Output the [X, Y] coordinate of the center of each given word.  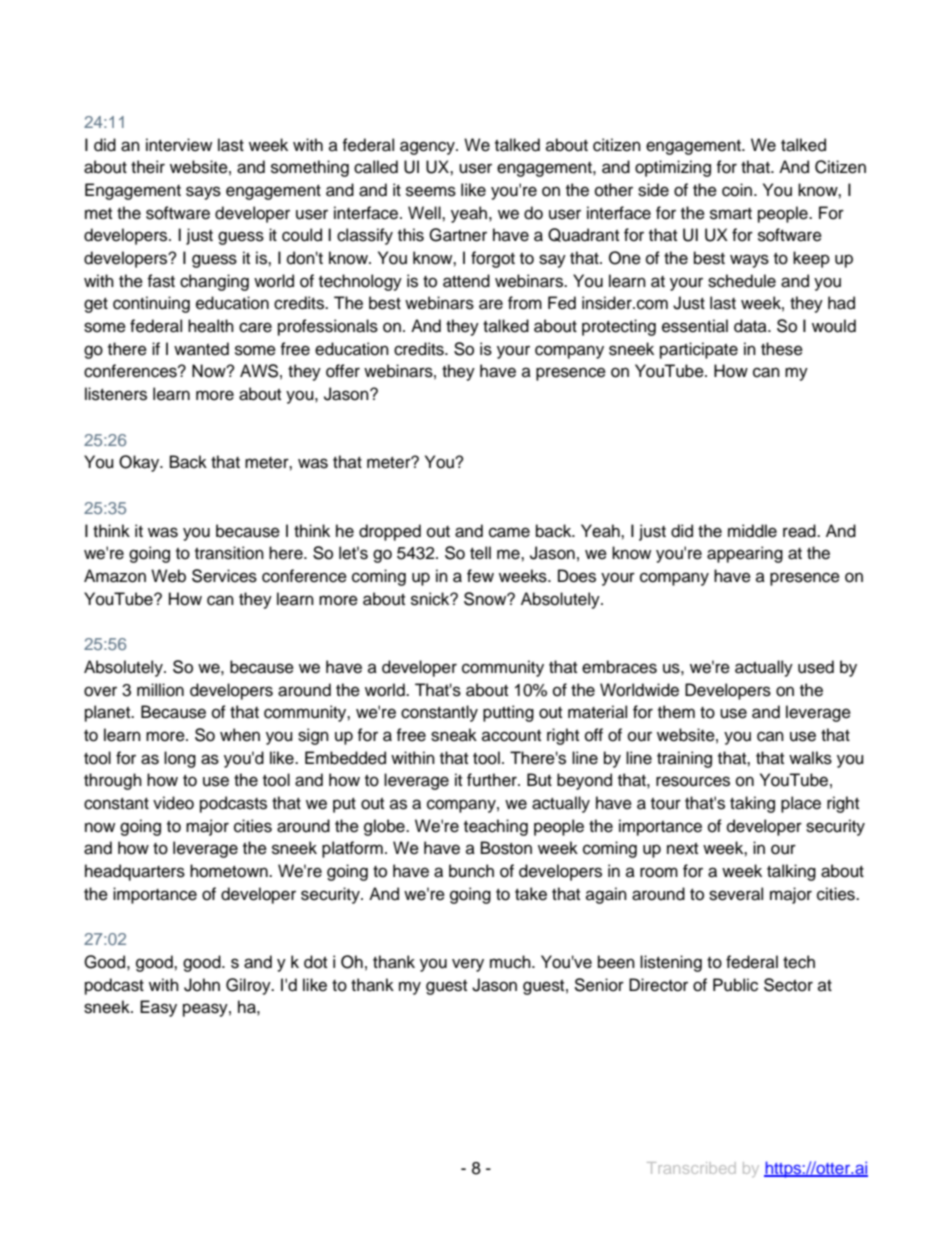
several [736, 894]
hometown [230, 871]
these [782, 349]
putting [508, 713]
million [160, 690]
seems [431, 191]
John [202, 985]
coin [737, 190]
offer [343, 371]
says [203, 193]
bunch [471, 871]
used [816, 667]
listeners [116, 394]
